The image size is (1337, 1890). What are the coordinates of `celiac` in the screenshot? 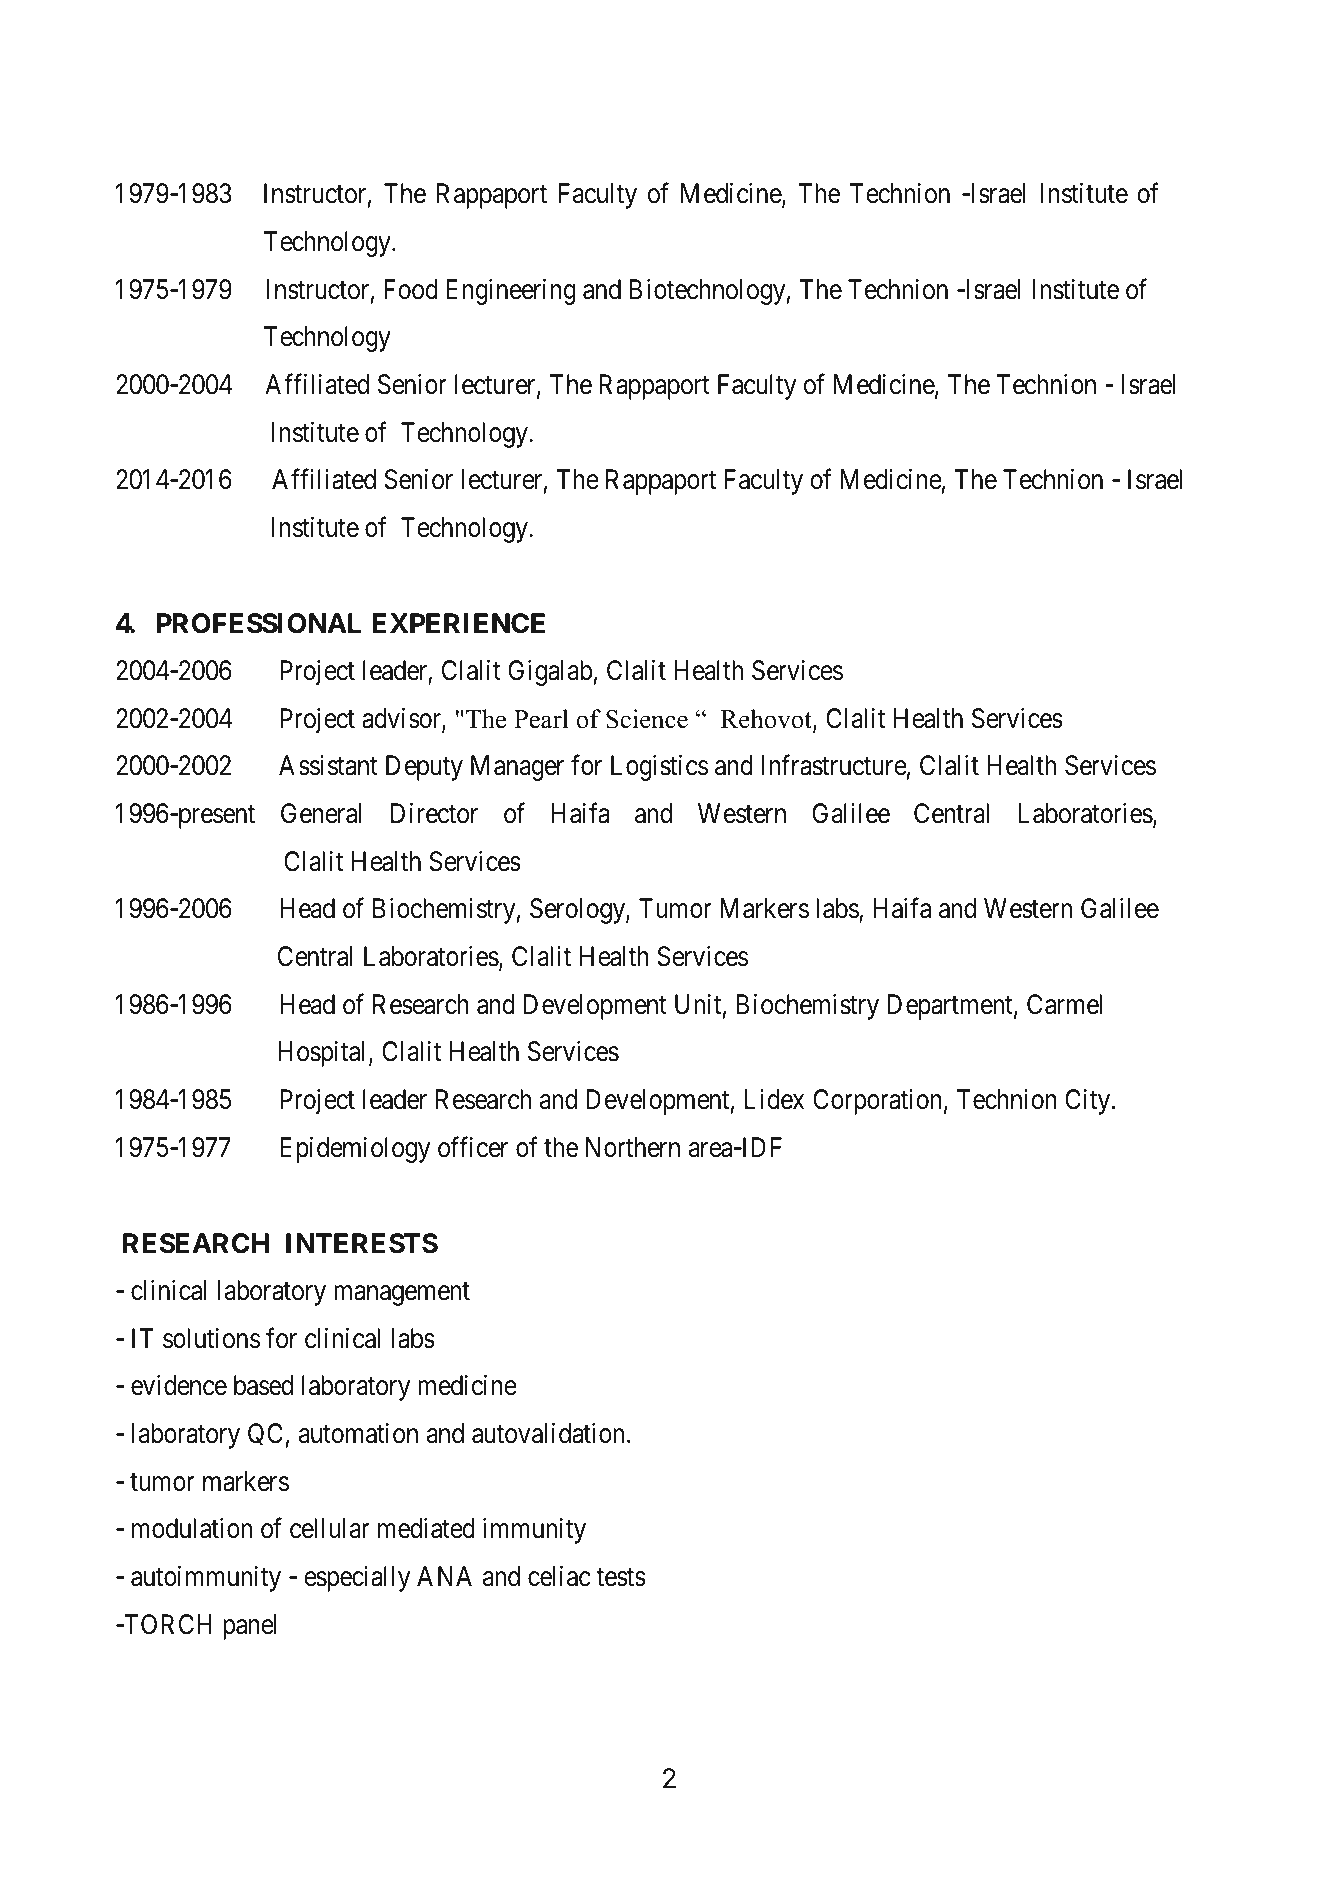 It's located at (559, 1576).
